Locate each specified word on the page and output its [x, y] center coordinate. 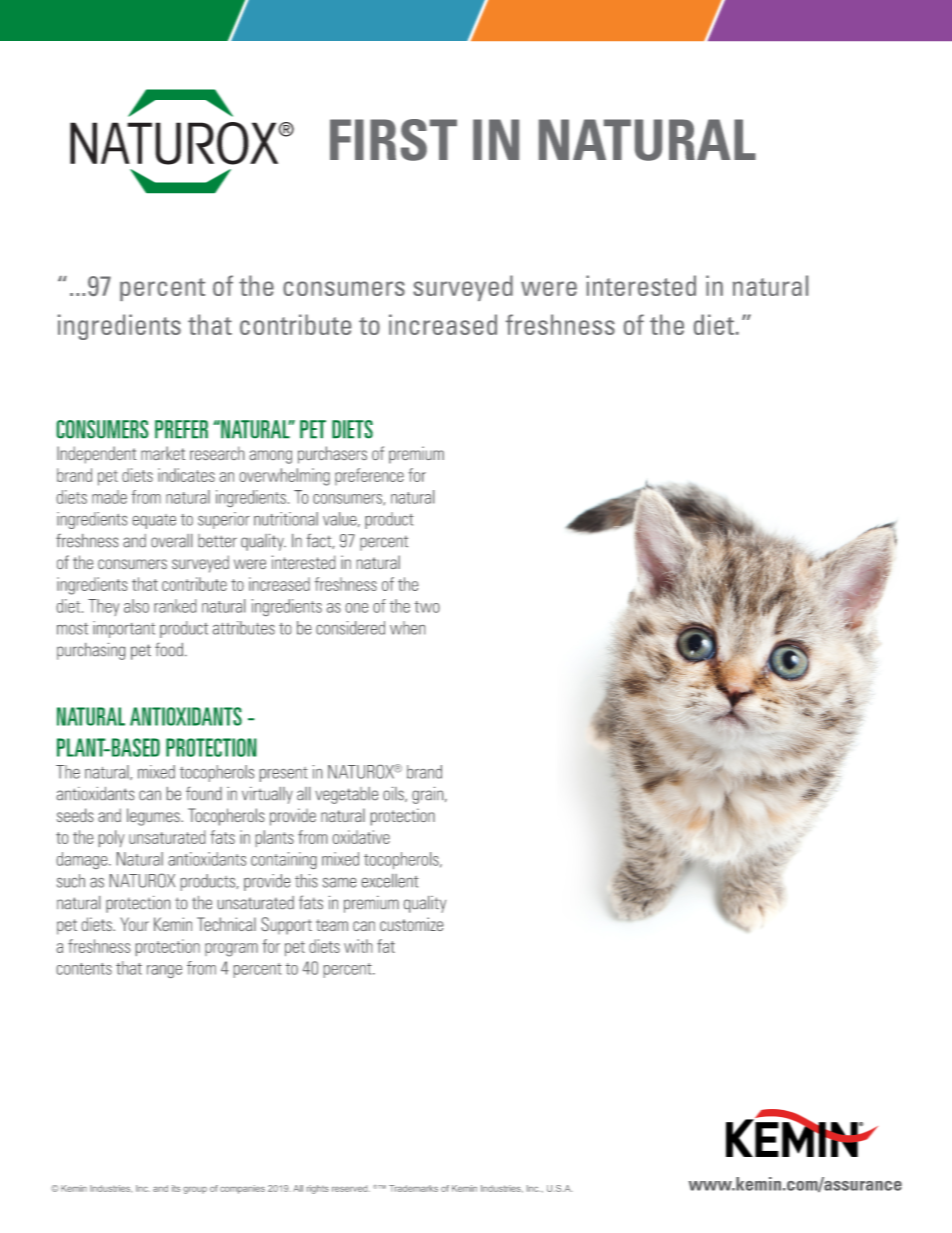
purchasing [91, 651]
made [109, 497]
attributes [244, 628]
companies [242, 1189]
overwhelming [285, 477]
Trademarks [413, 1188]
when [407, 628]
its [176, 1188]
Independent [96, 455]
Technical [226, 924]
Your [134, 924]
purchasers [332, 455]
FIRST [393, 140]
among [271, 457]
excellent [390, 881]
